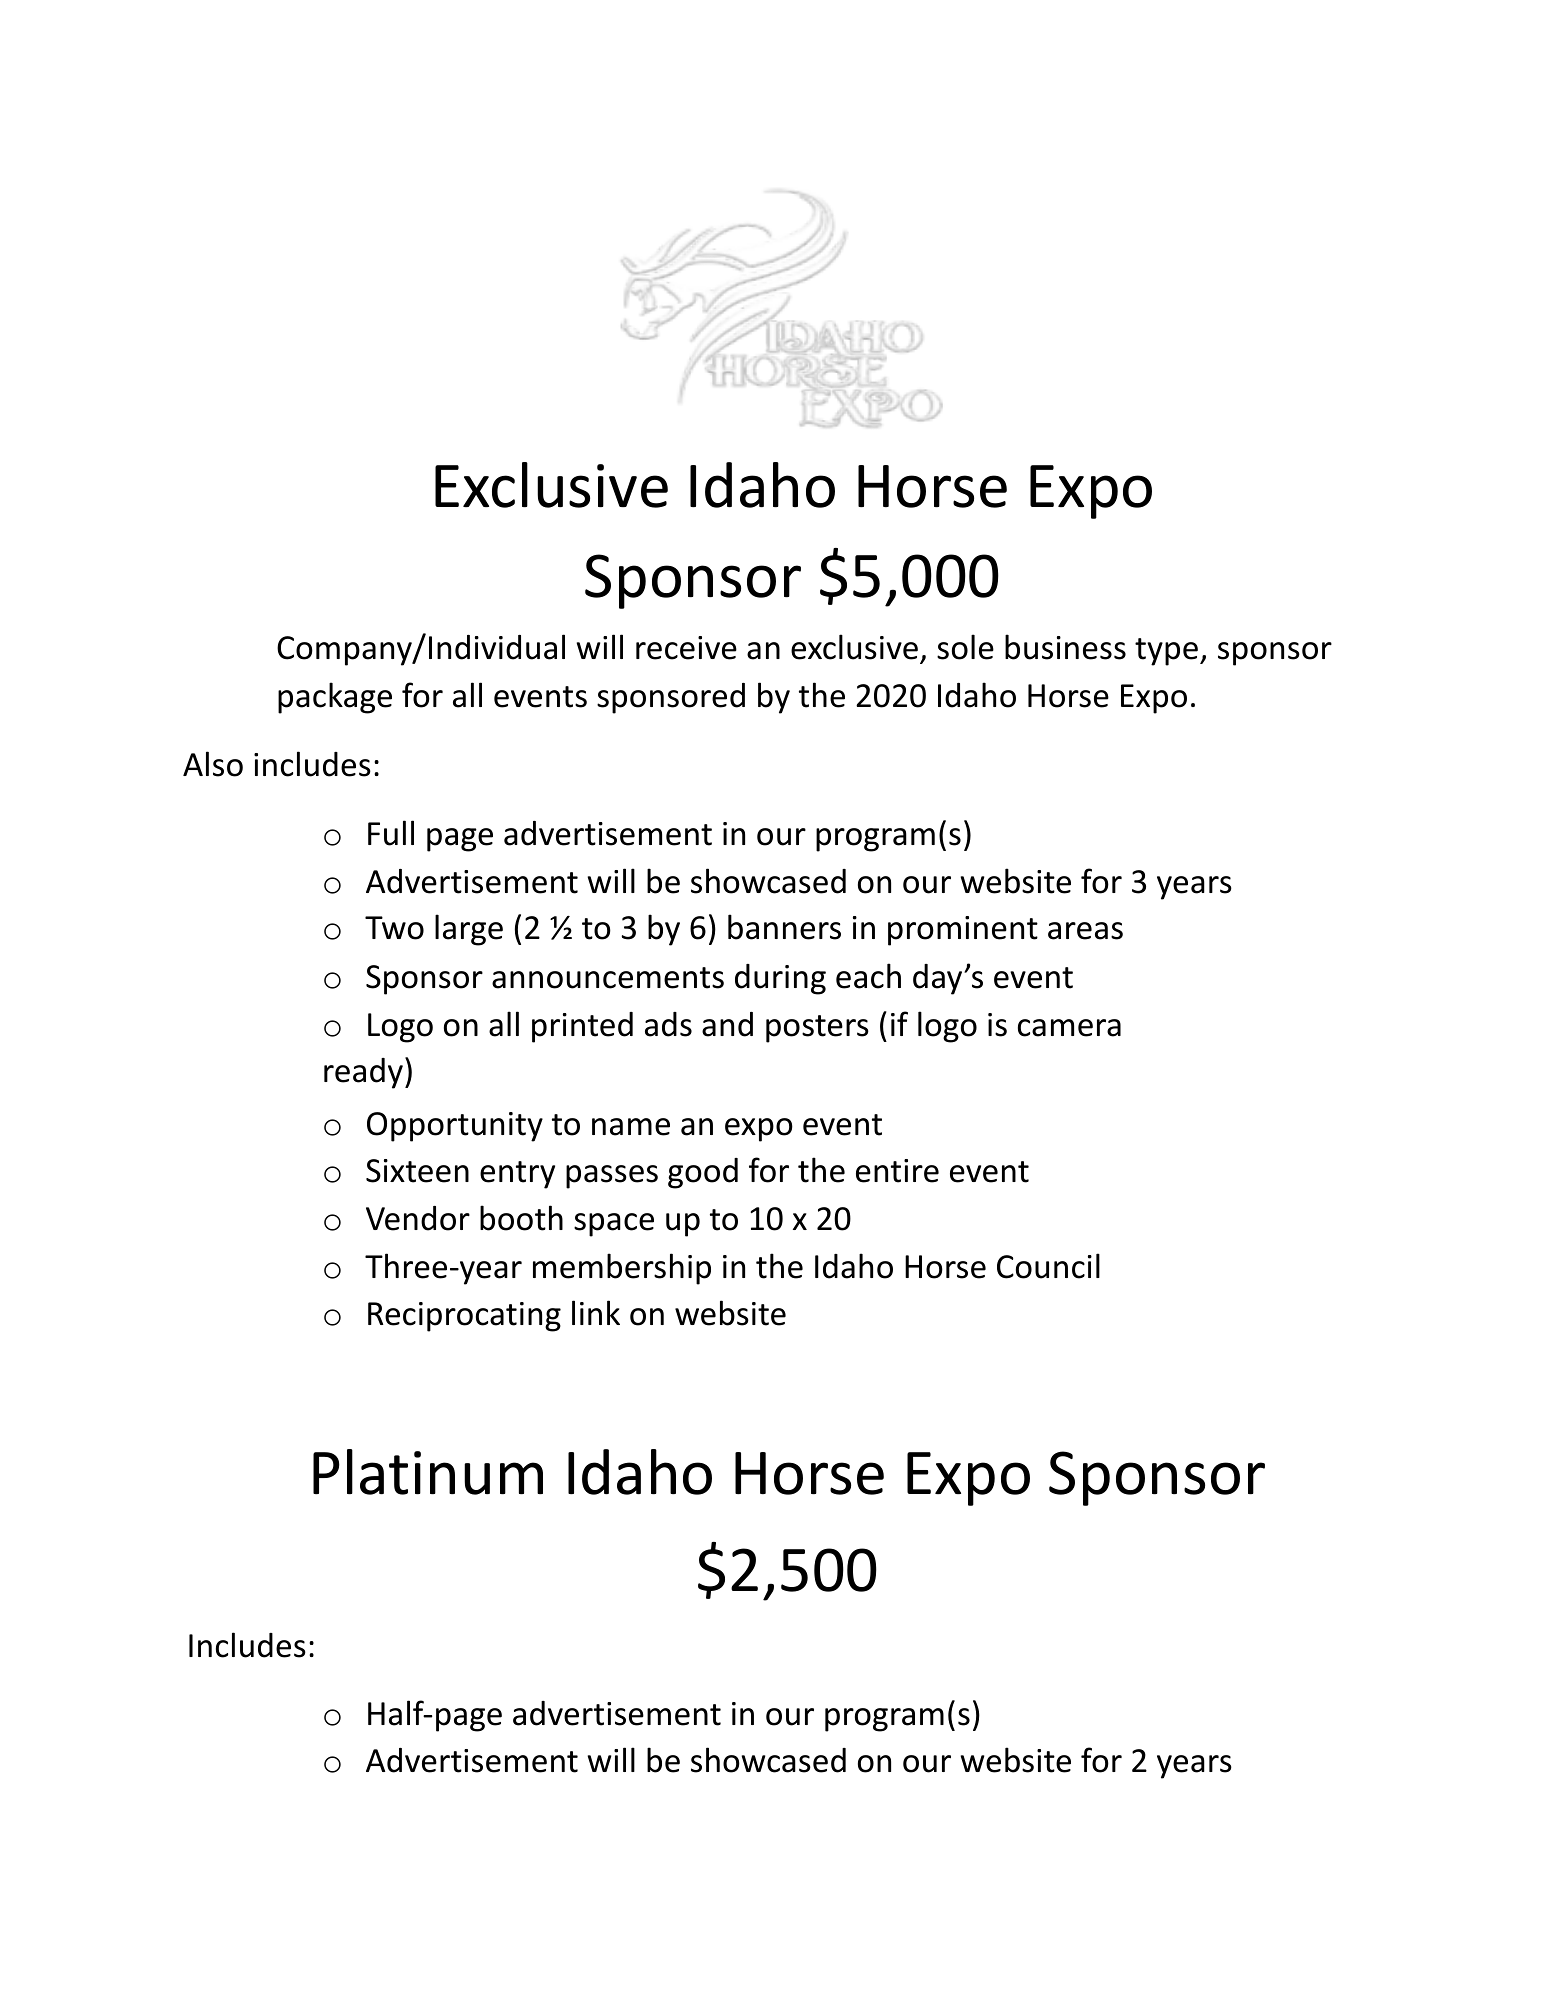 The height and width of the page is (2011, 1554). What do you see at coordinates (1065, 647) in the page?
I see `business` at bounding box center [1065, 647].
